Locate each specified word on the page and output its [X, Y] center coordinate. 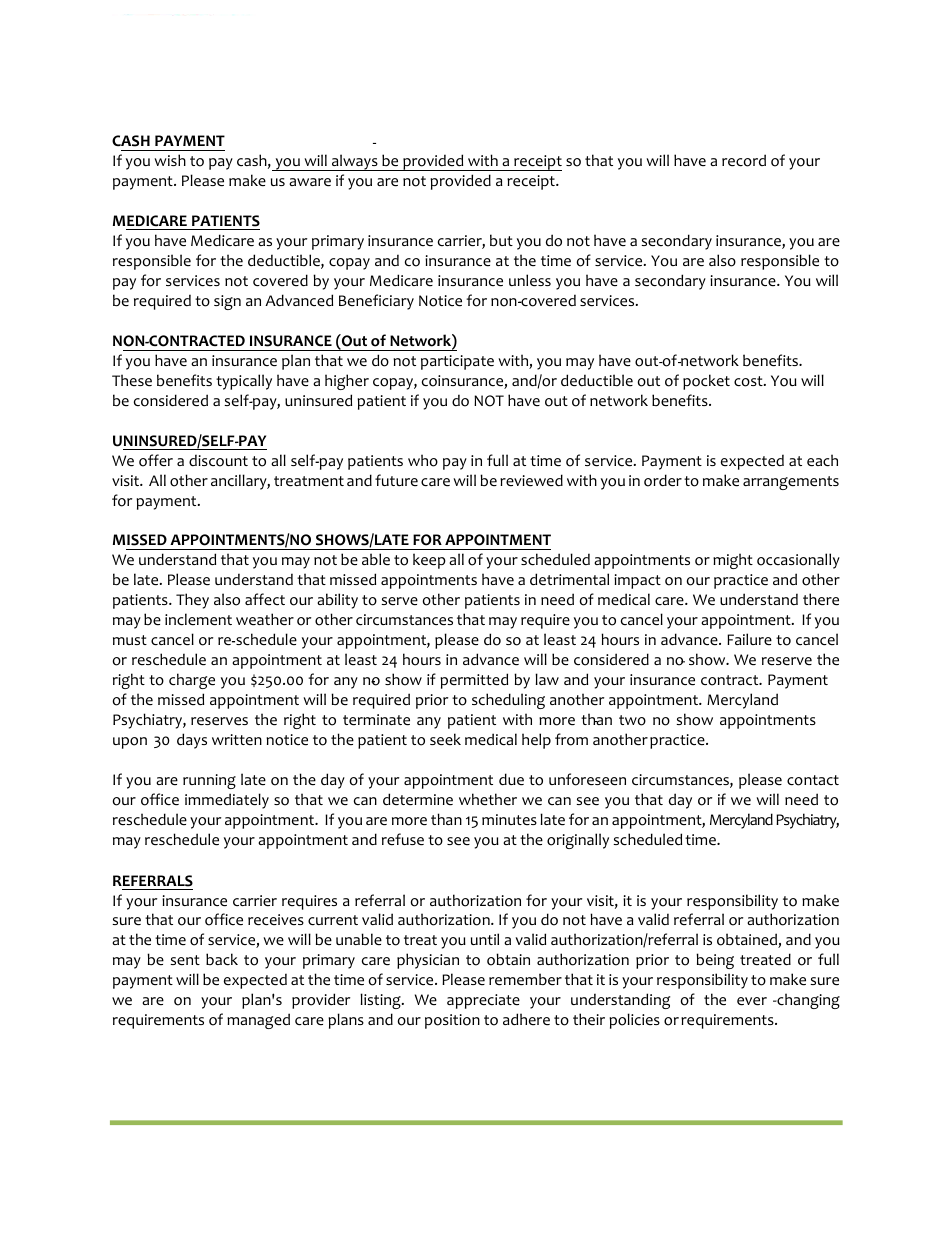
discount [218, 460]
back [222, 959]
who [423, 460]
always [355, 162]
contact [813, 780]
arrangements [791, 483]
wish [170, 160]
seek [445, 739]
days [192, 741]
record [744, 160]
